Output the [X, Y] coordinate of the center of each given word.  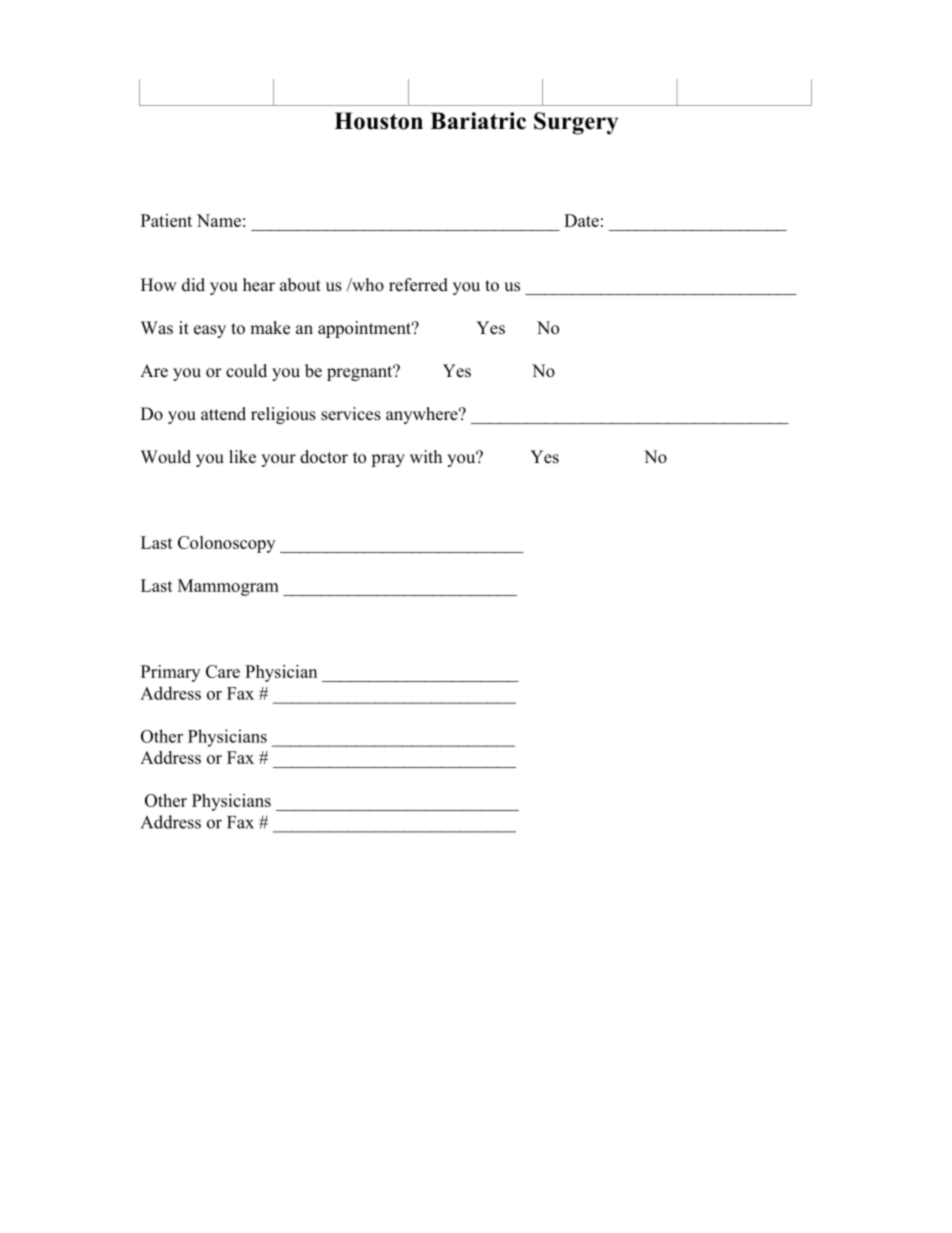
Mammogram [228, 587]
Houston [378, 121]
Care [223, 671]
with [426, 456]
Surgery [576, 123]
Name [219, 220]
